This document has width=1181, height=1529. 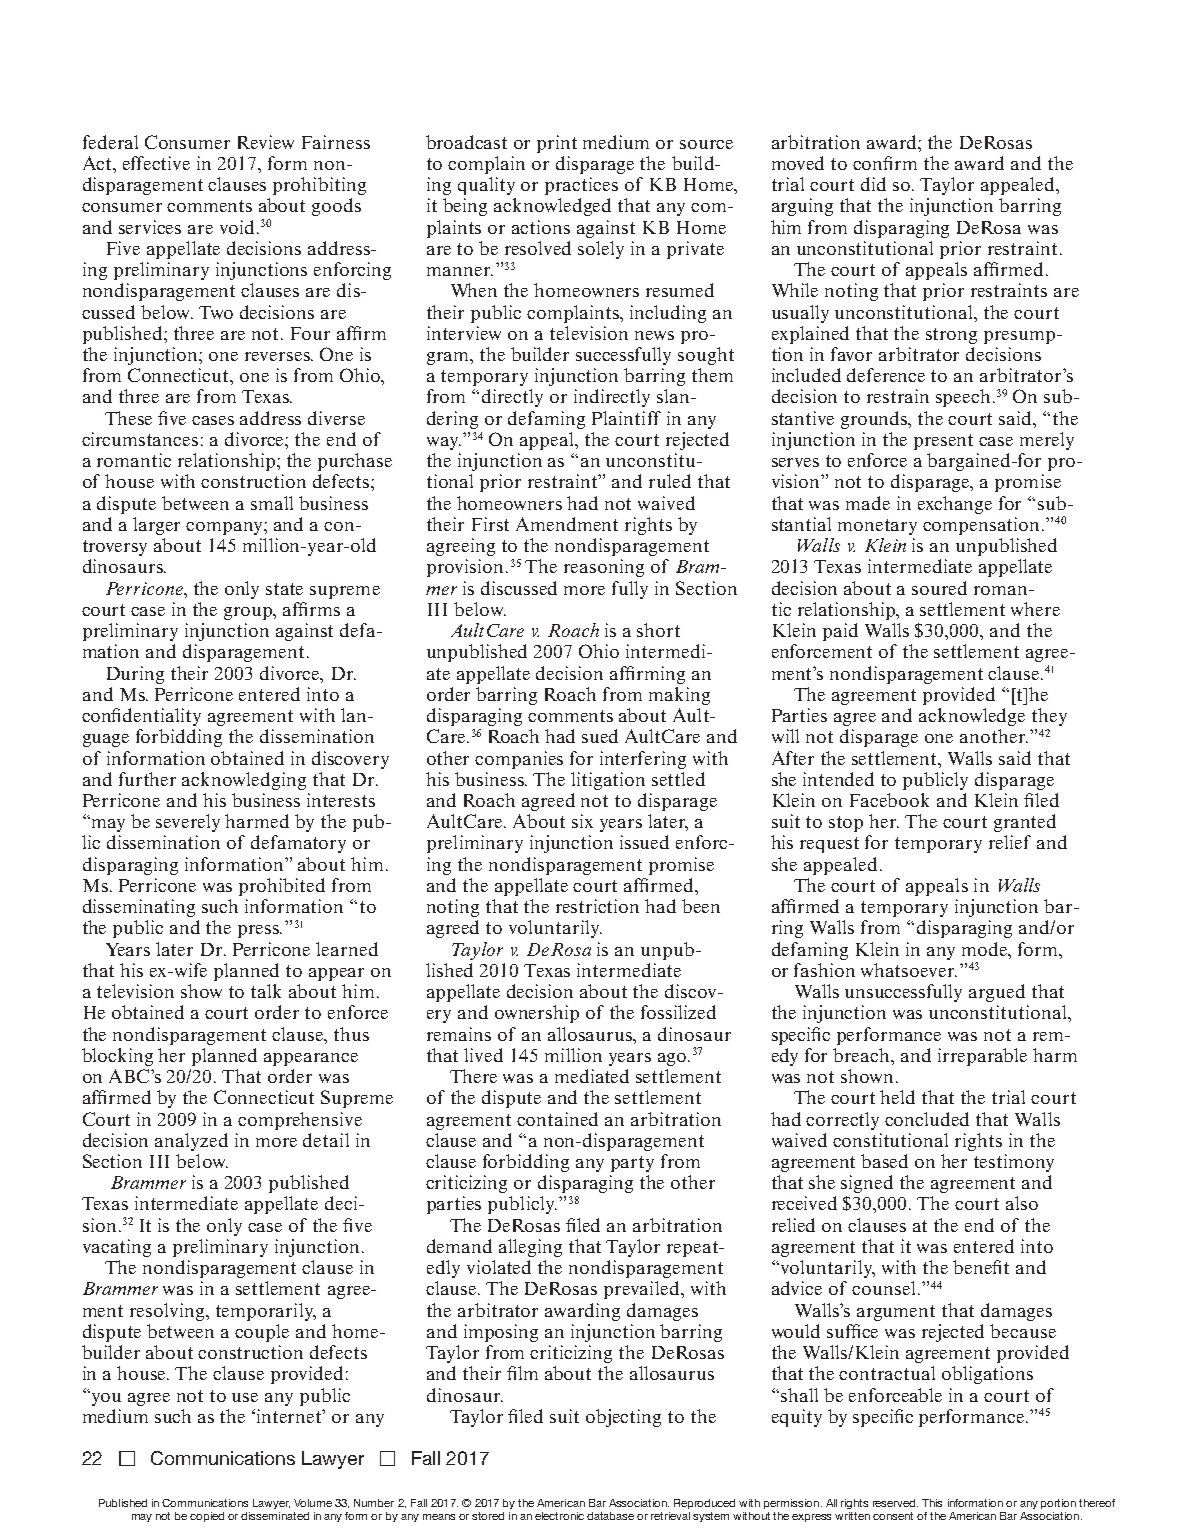 I want to click on confirm, so click(x=885, y=163).
